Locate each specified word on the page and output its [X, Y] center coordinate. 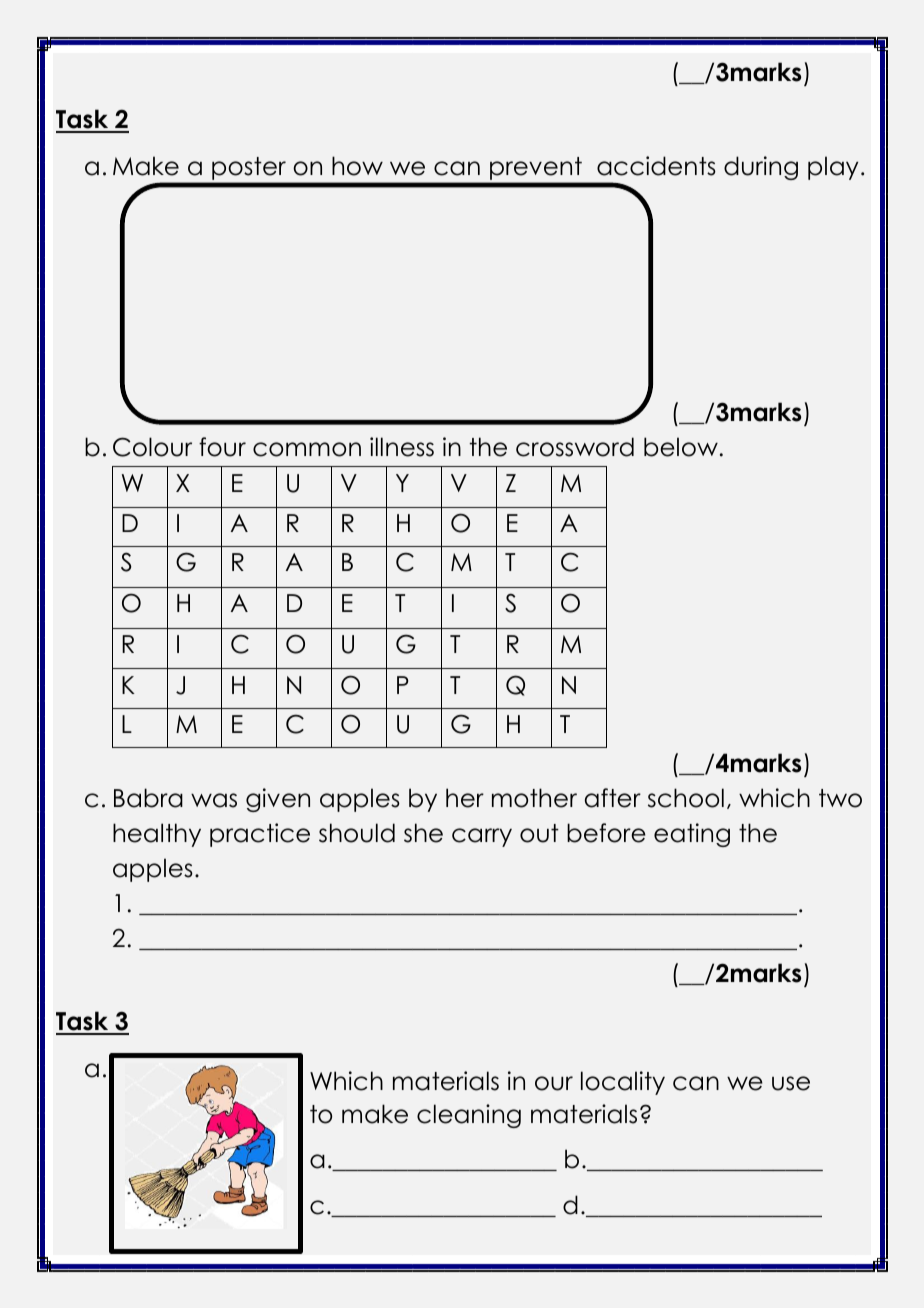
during [761, 168]
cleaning [469, 1116]
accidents [656, 166]
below [681, 447]
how [357, 166]
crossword [575, 447]
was [214, 800]
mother [534, 798]
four [222, 447]
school [686, 798]
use [791, 1083]
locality [623, 1083]
